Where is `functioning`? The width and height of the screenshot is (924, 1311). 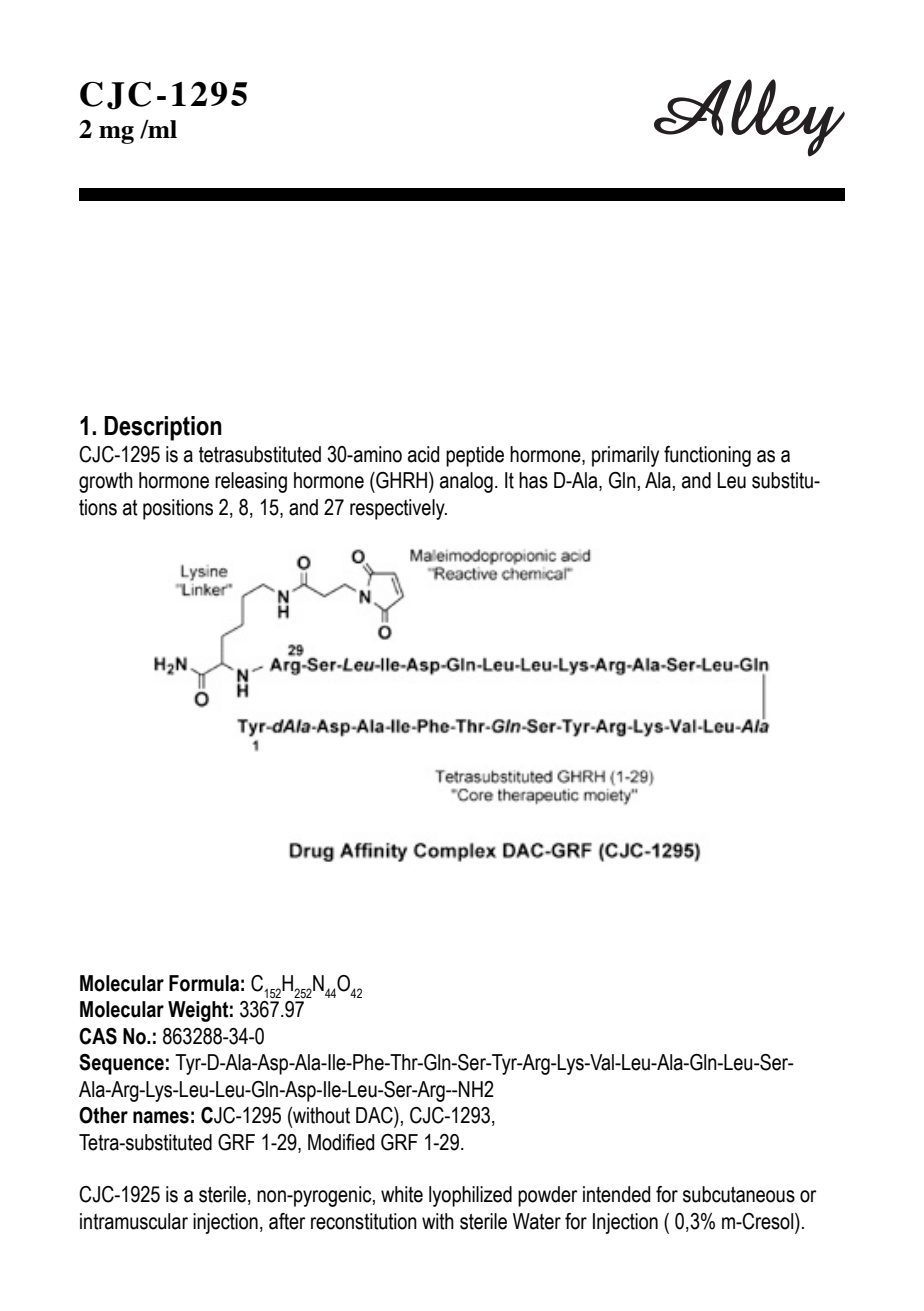
functioning is located at coordinates (707, 456).
